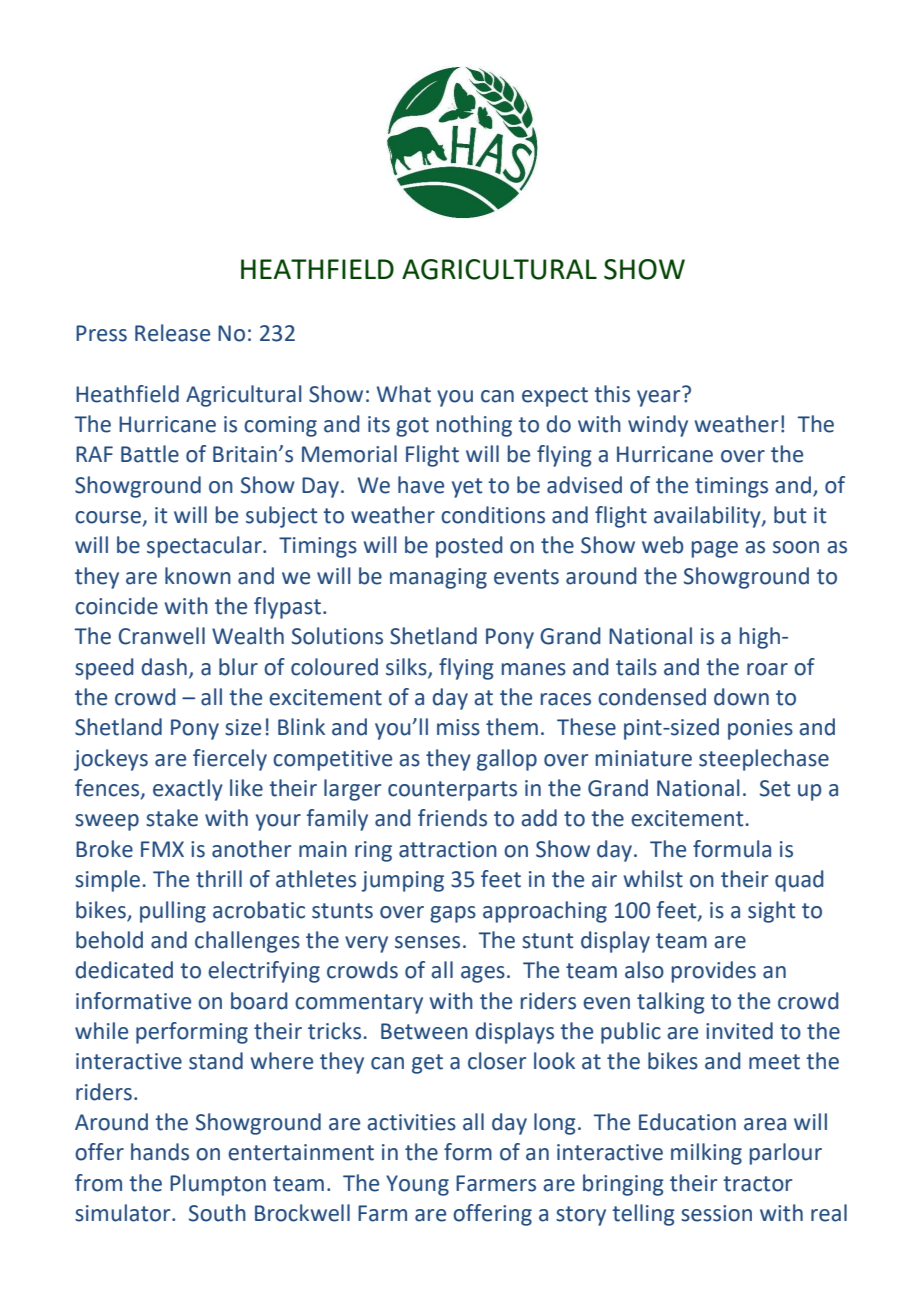 The image size is (924, 1308). Describe the element at coordinates (217, 1213) in the page. I see `South` at that location.
